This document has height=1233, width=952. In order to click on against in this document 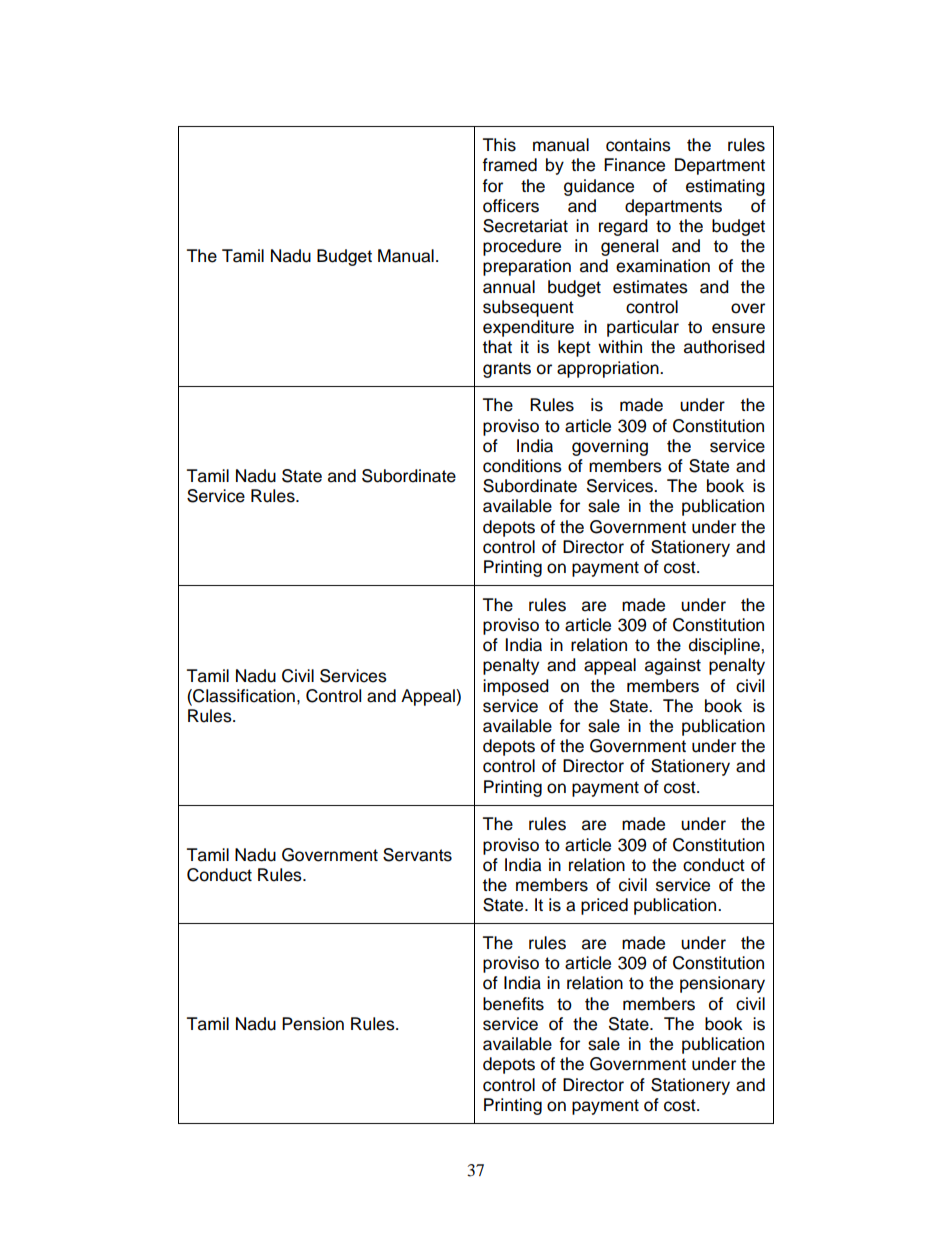, I will do `click(673, 666)`.
